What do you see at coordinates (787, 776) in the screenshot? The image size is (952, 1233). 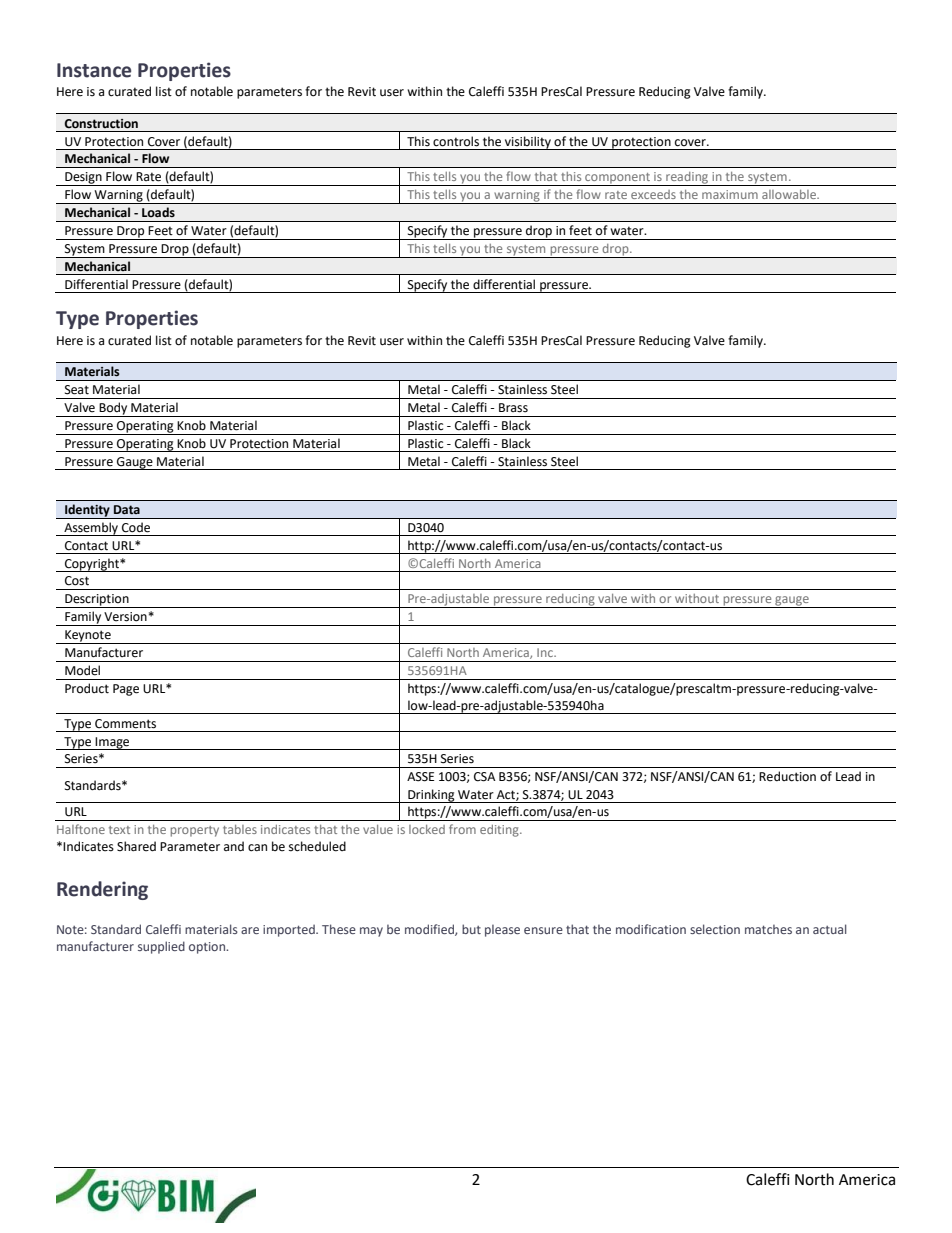 I see `Reduction` at bounding box center [787, 776].
